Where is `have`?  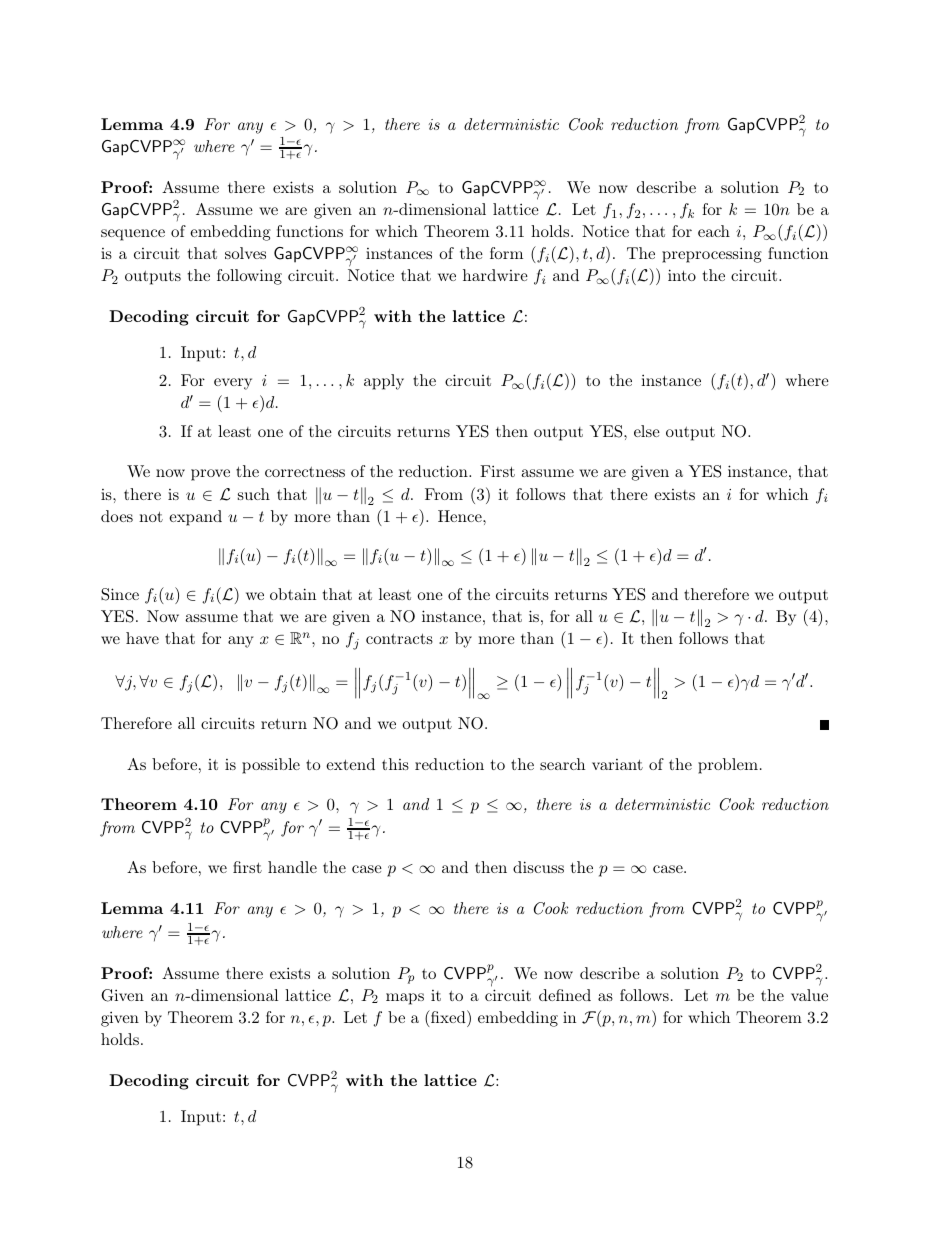 have is located at coordinates (142, 638).
